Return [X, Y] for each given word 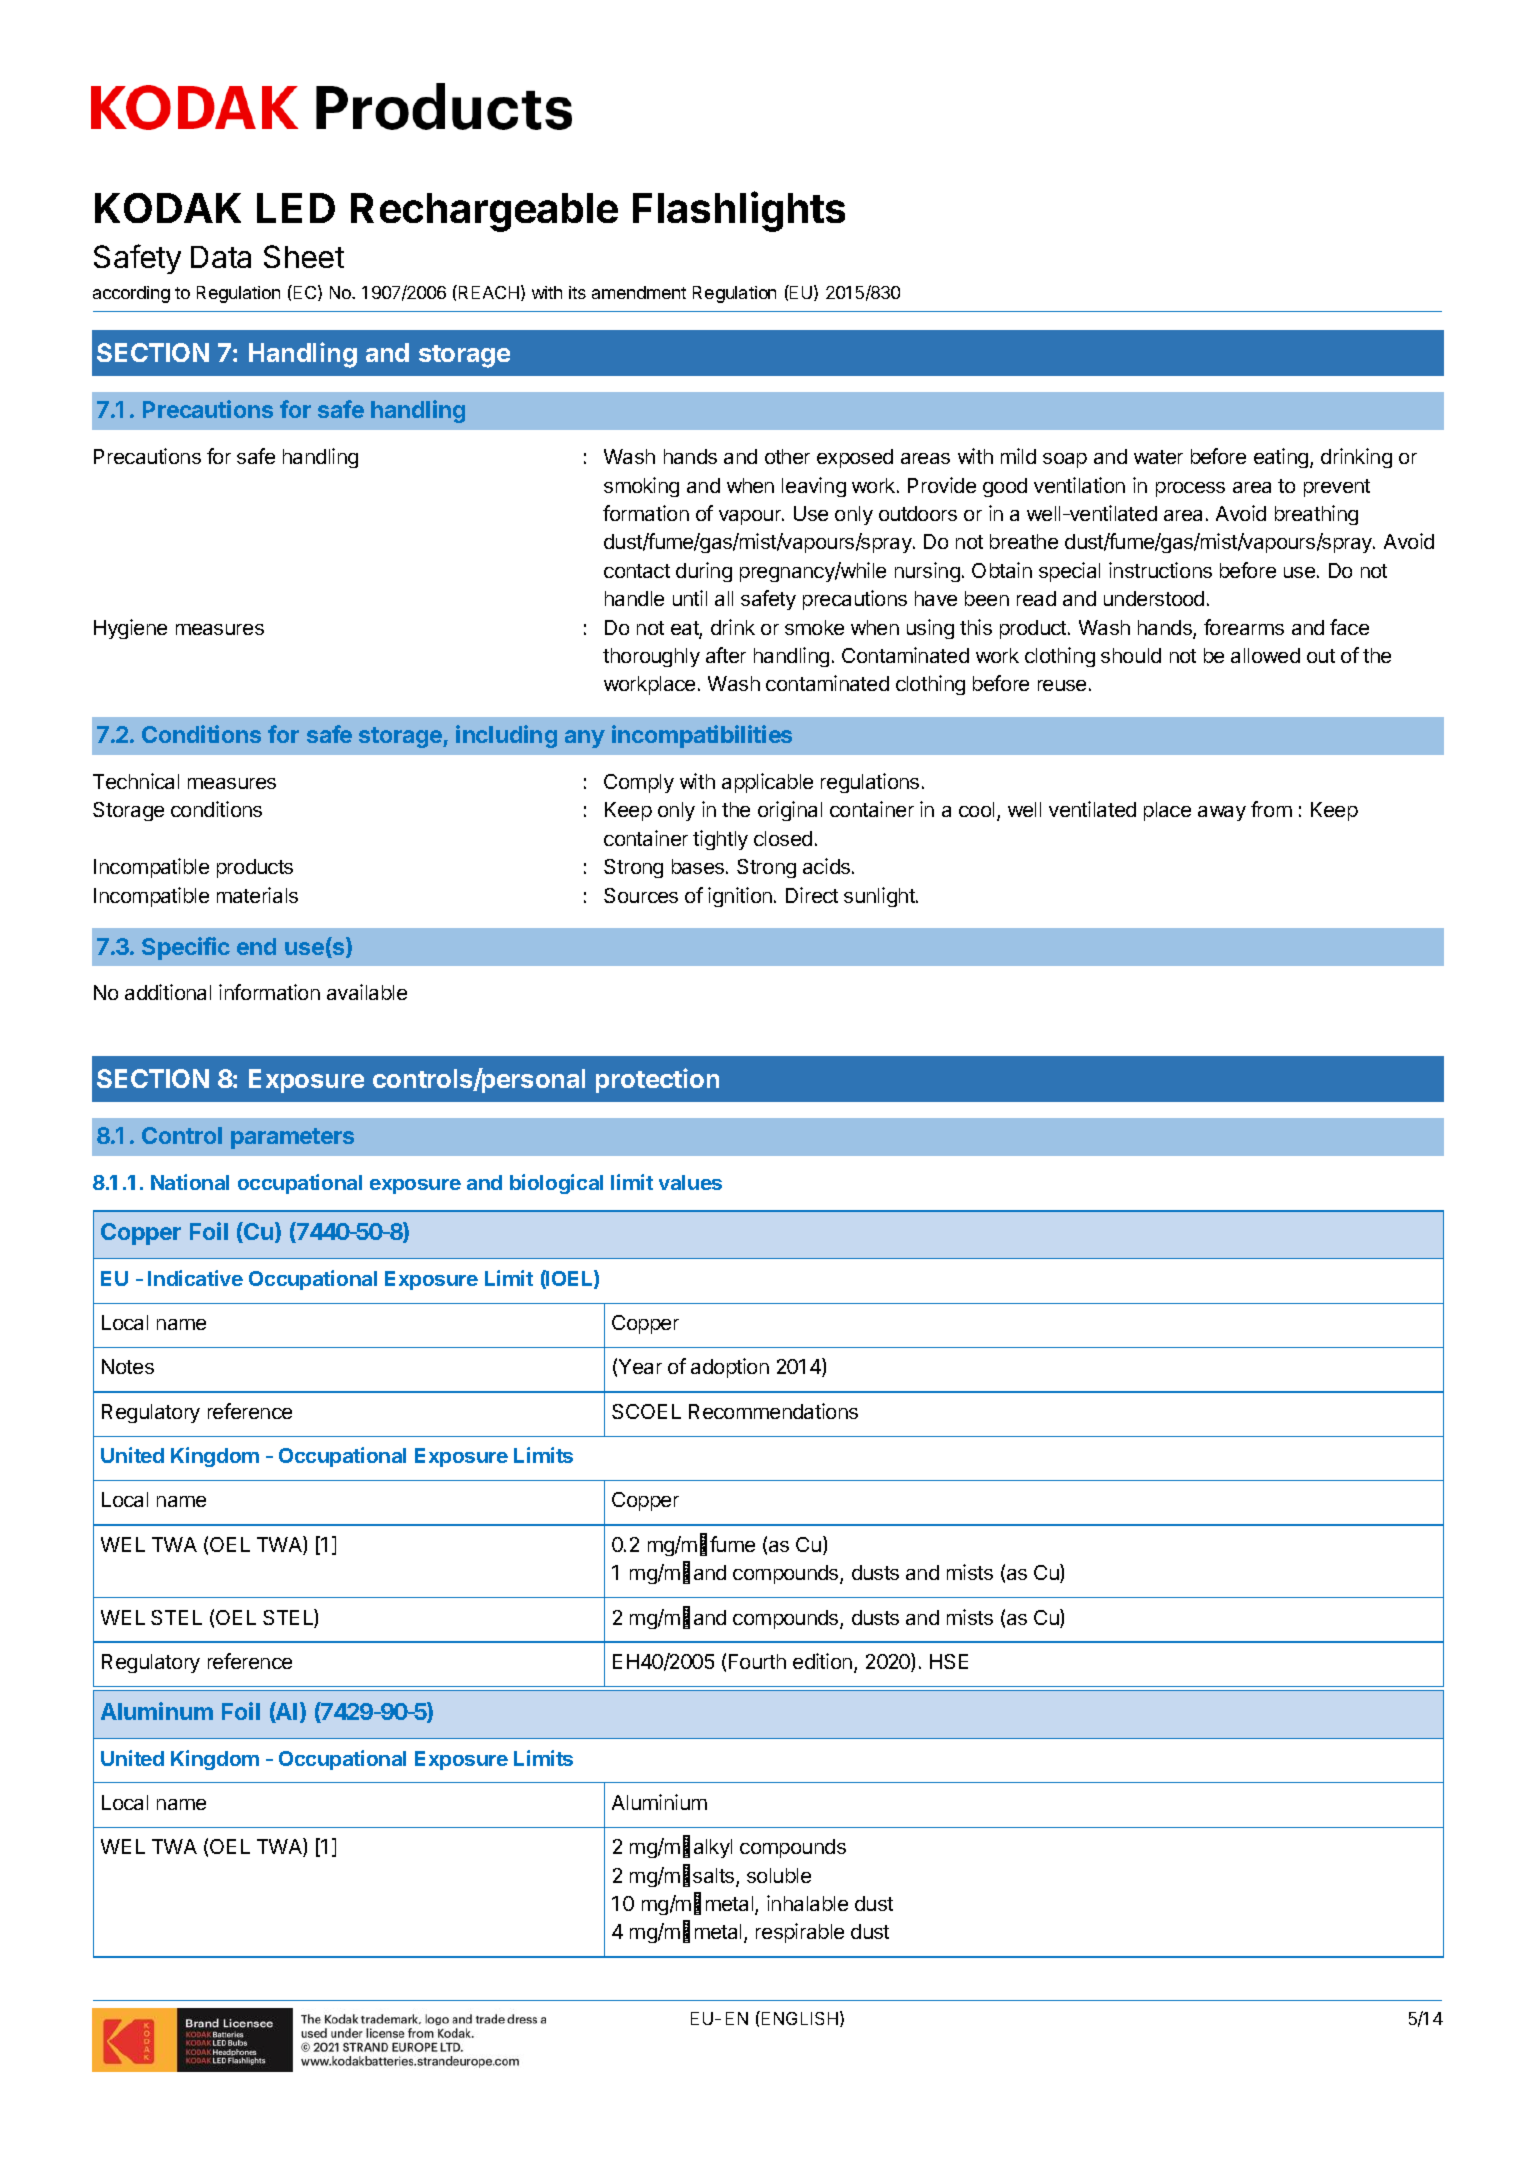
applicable [767, 783]
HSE [949, 1661]
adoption [730, 1368]
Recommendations [773, 1411]
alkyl [713, 1848]
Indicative [195, 1278]
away [1222, 813]
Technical [136, 781]
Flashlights [739, 212]
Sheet [304, 256]
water [1158, 457]
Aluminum [157, 1711]
